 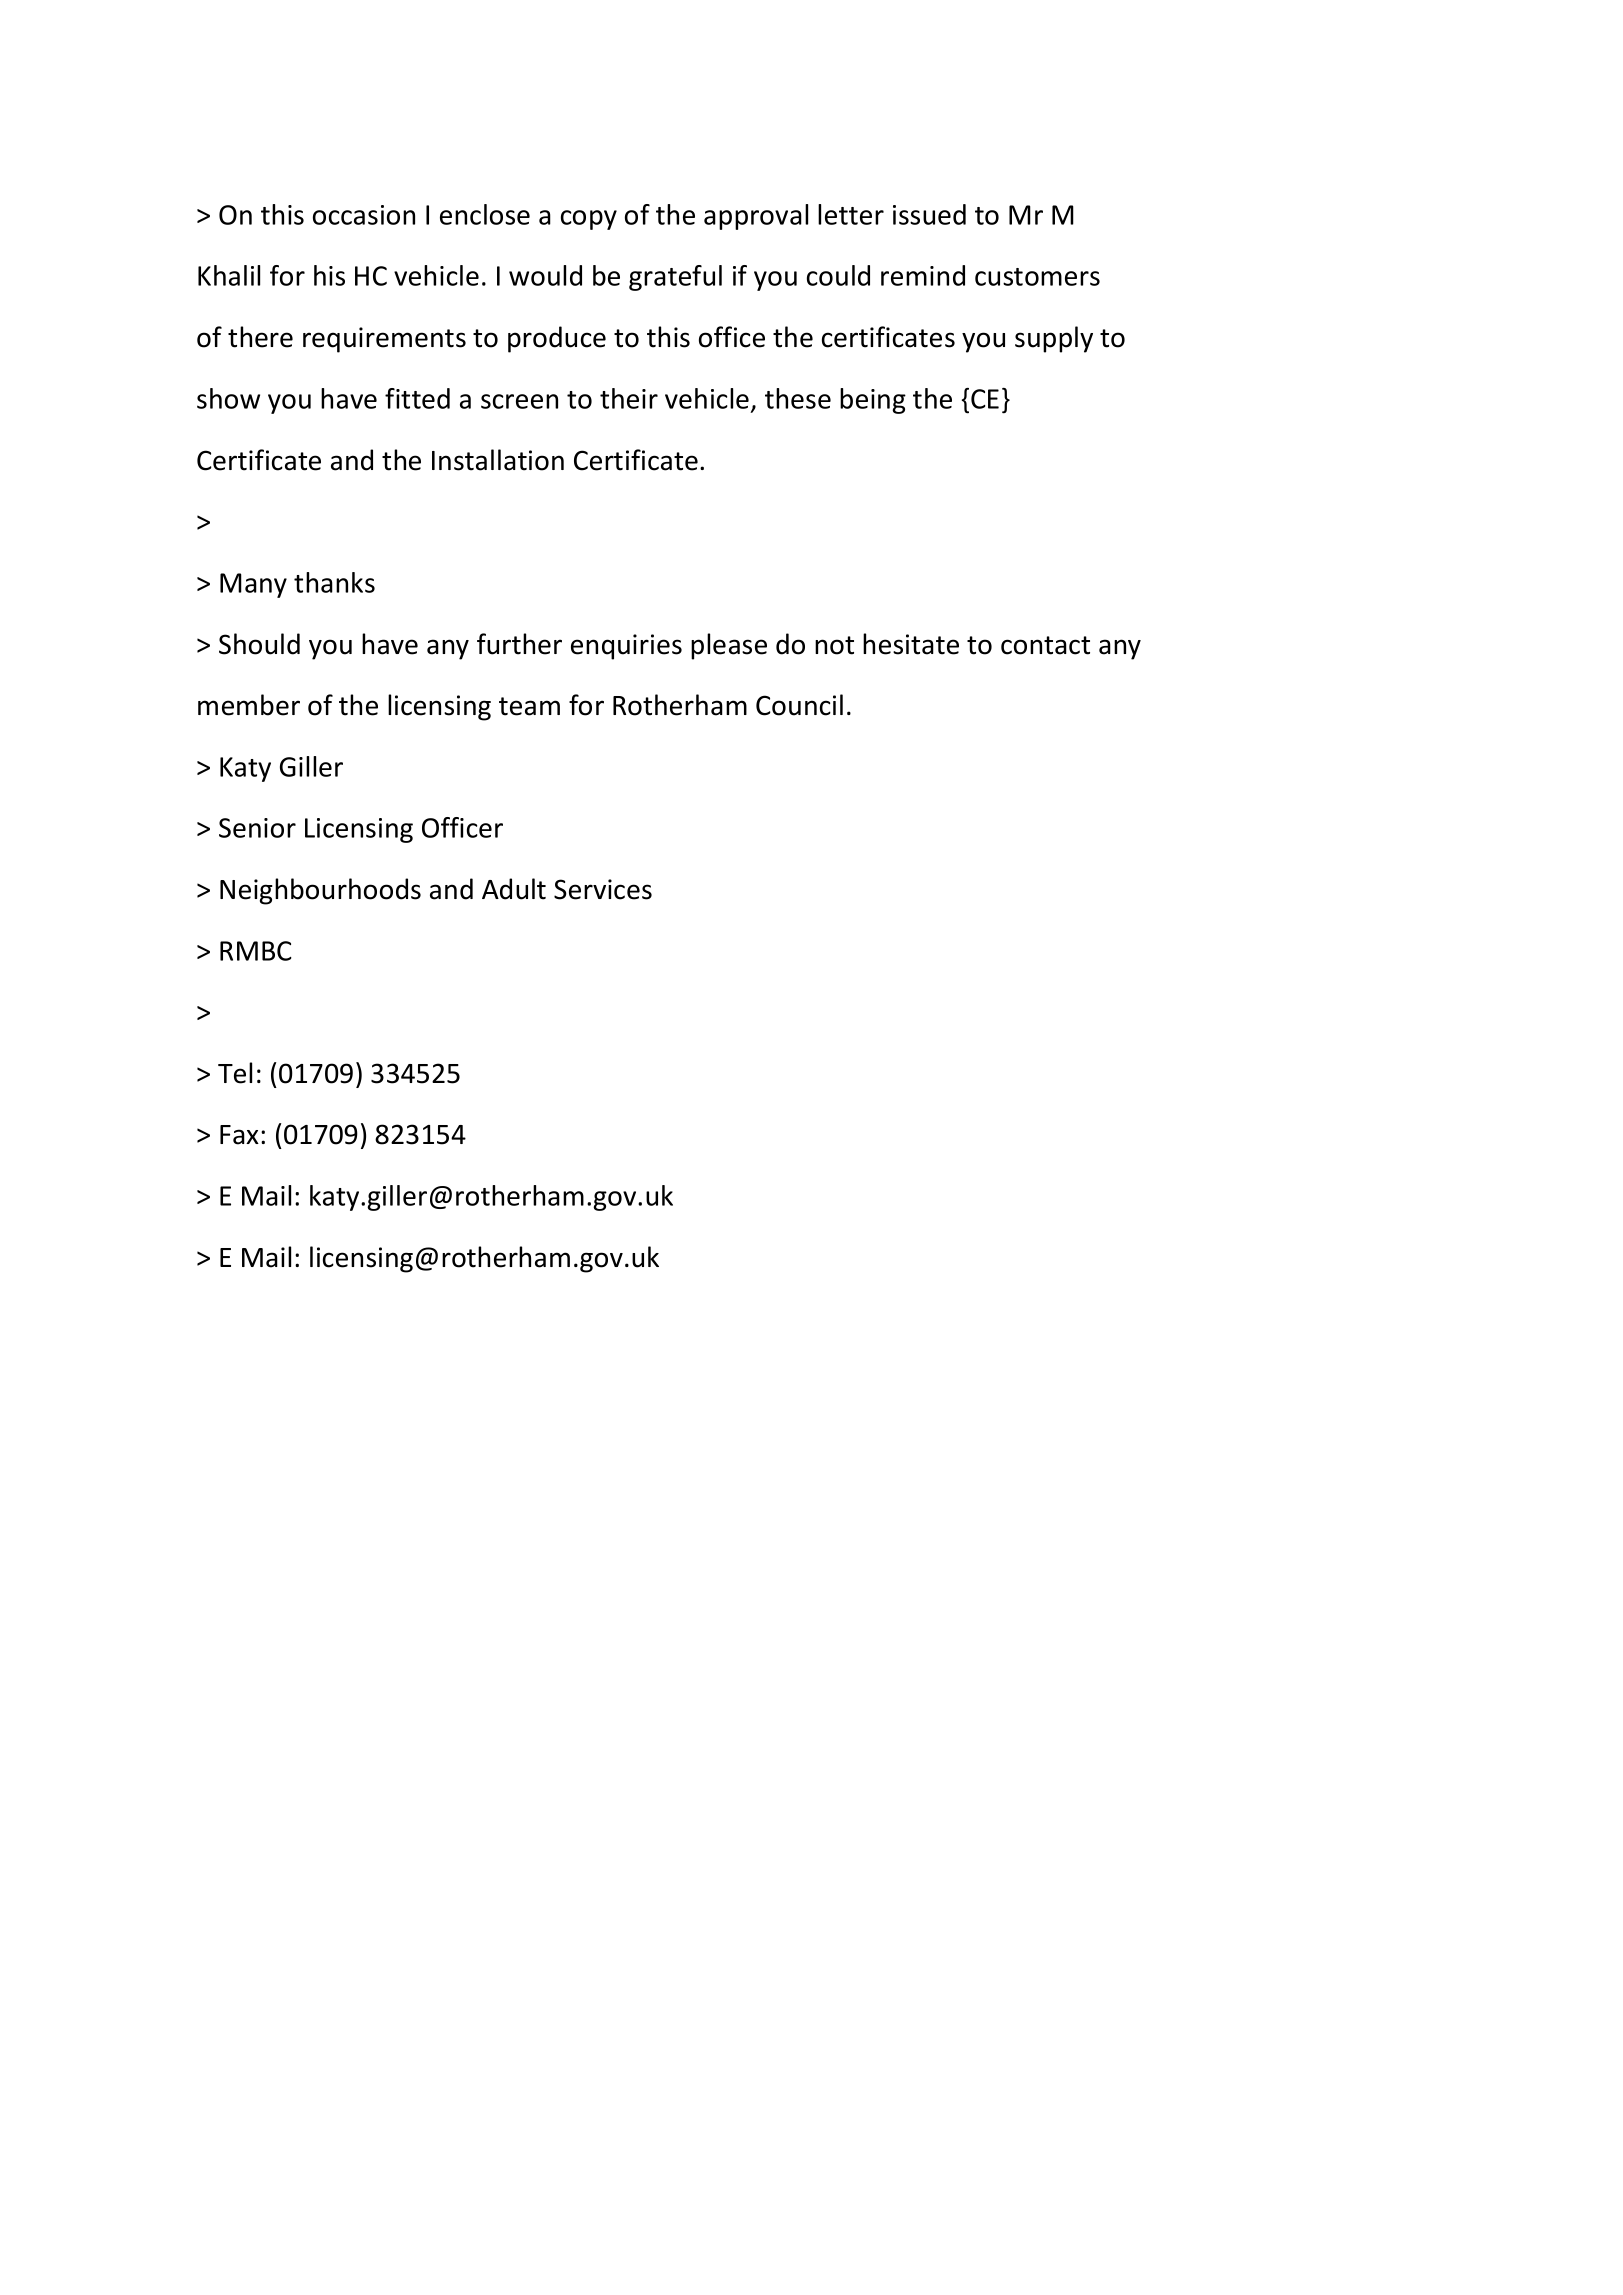 What do you see at coordinates (364, 215) in the image?
I see `occasion` at bounding box center [364, 215].
